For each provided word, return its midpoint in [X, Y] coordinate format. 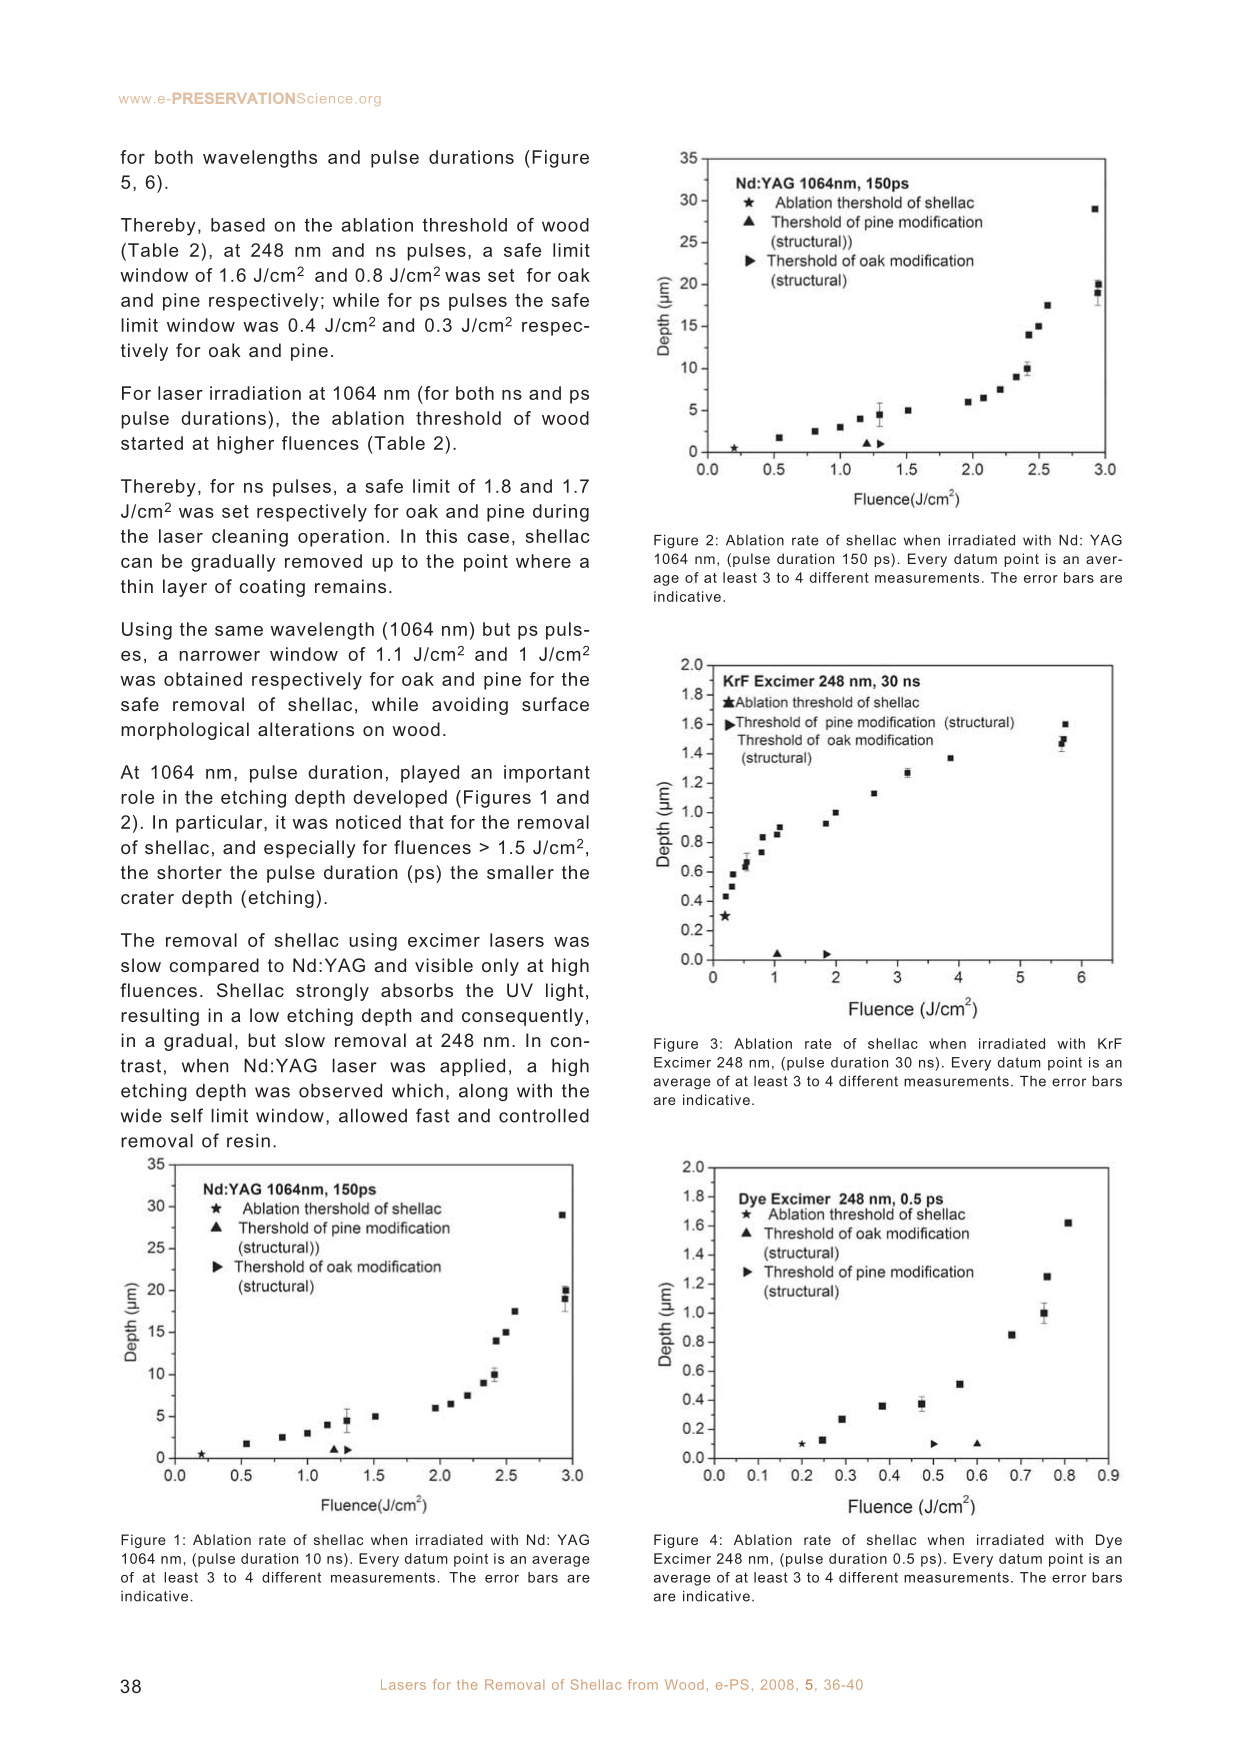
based [238, 225]
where [543, 561]
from [643, 1684]
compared [214, 967]
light [565, 992]
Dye [1109, 1541]
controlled [544, 1116]
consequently [522, 1017]
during [561, 513]
